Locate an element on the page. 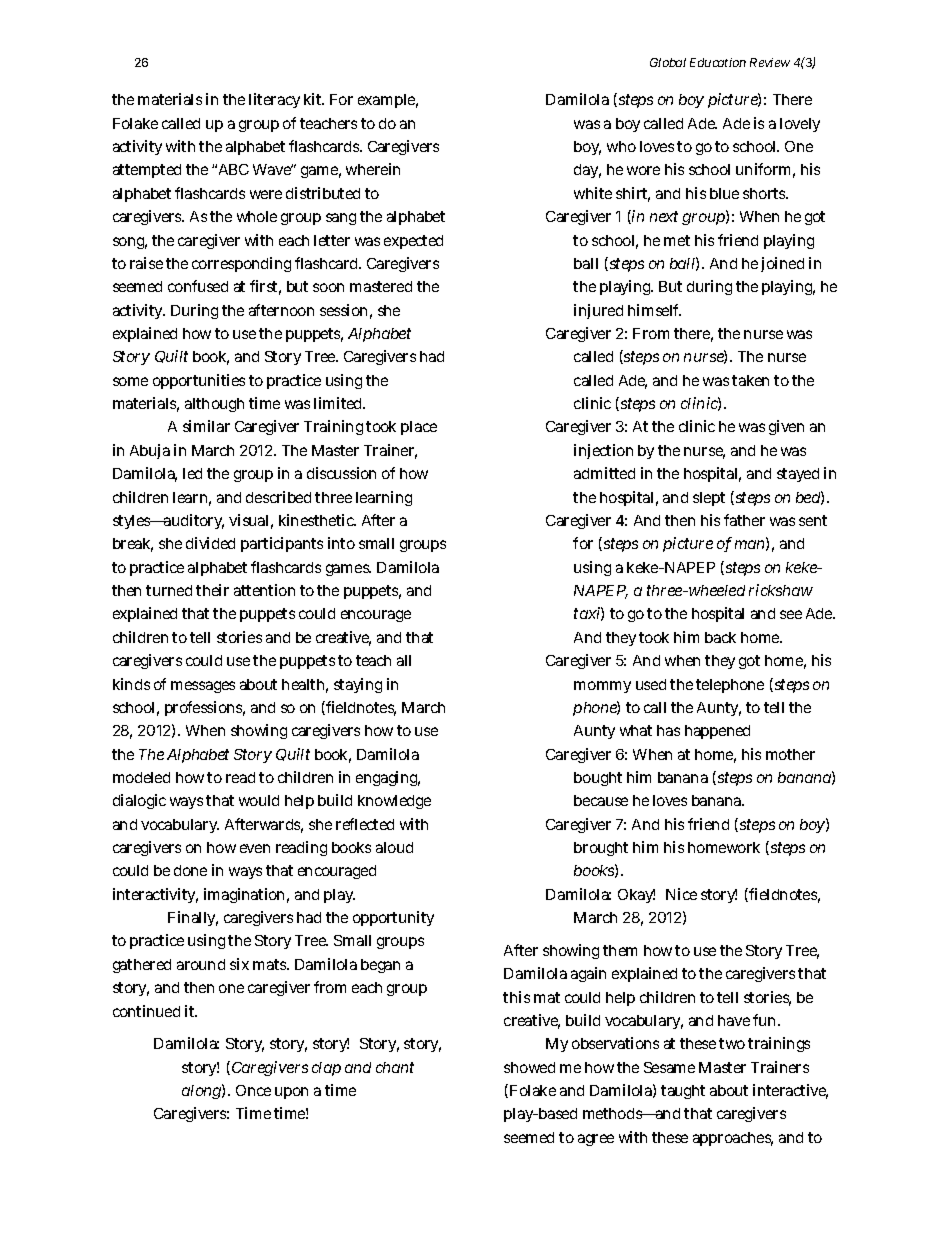  place is located at coordinates (419, 428).
